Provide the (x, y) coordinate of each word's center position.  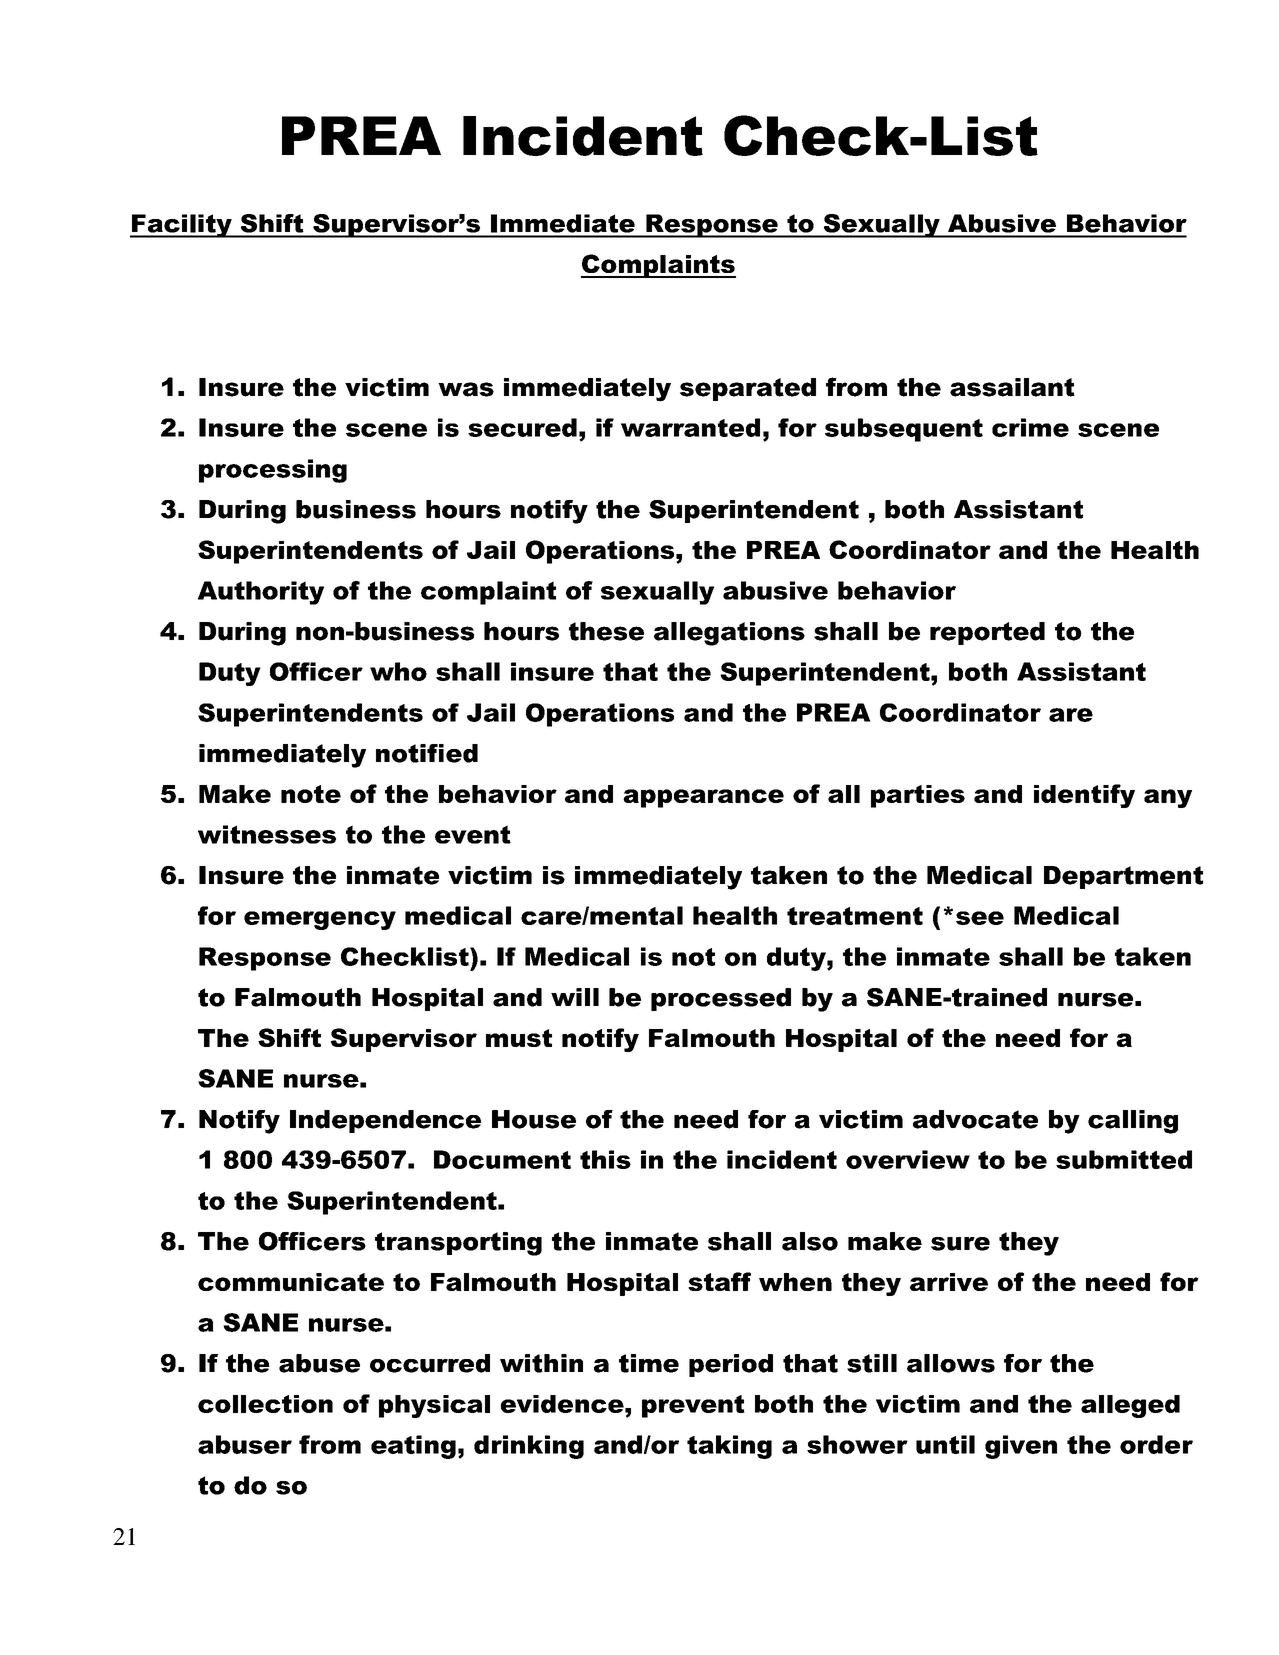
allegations (729, 634)
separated (748, 389)
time (649, 1363)
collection (265, 1404)
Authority (261, 593)
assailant (1012, 387)
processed (721, 999)
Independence (385, 1121)
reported (987, 633)
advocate (975, 1119)
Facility (182, 226)
